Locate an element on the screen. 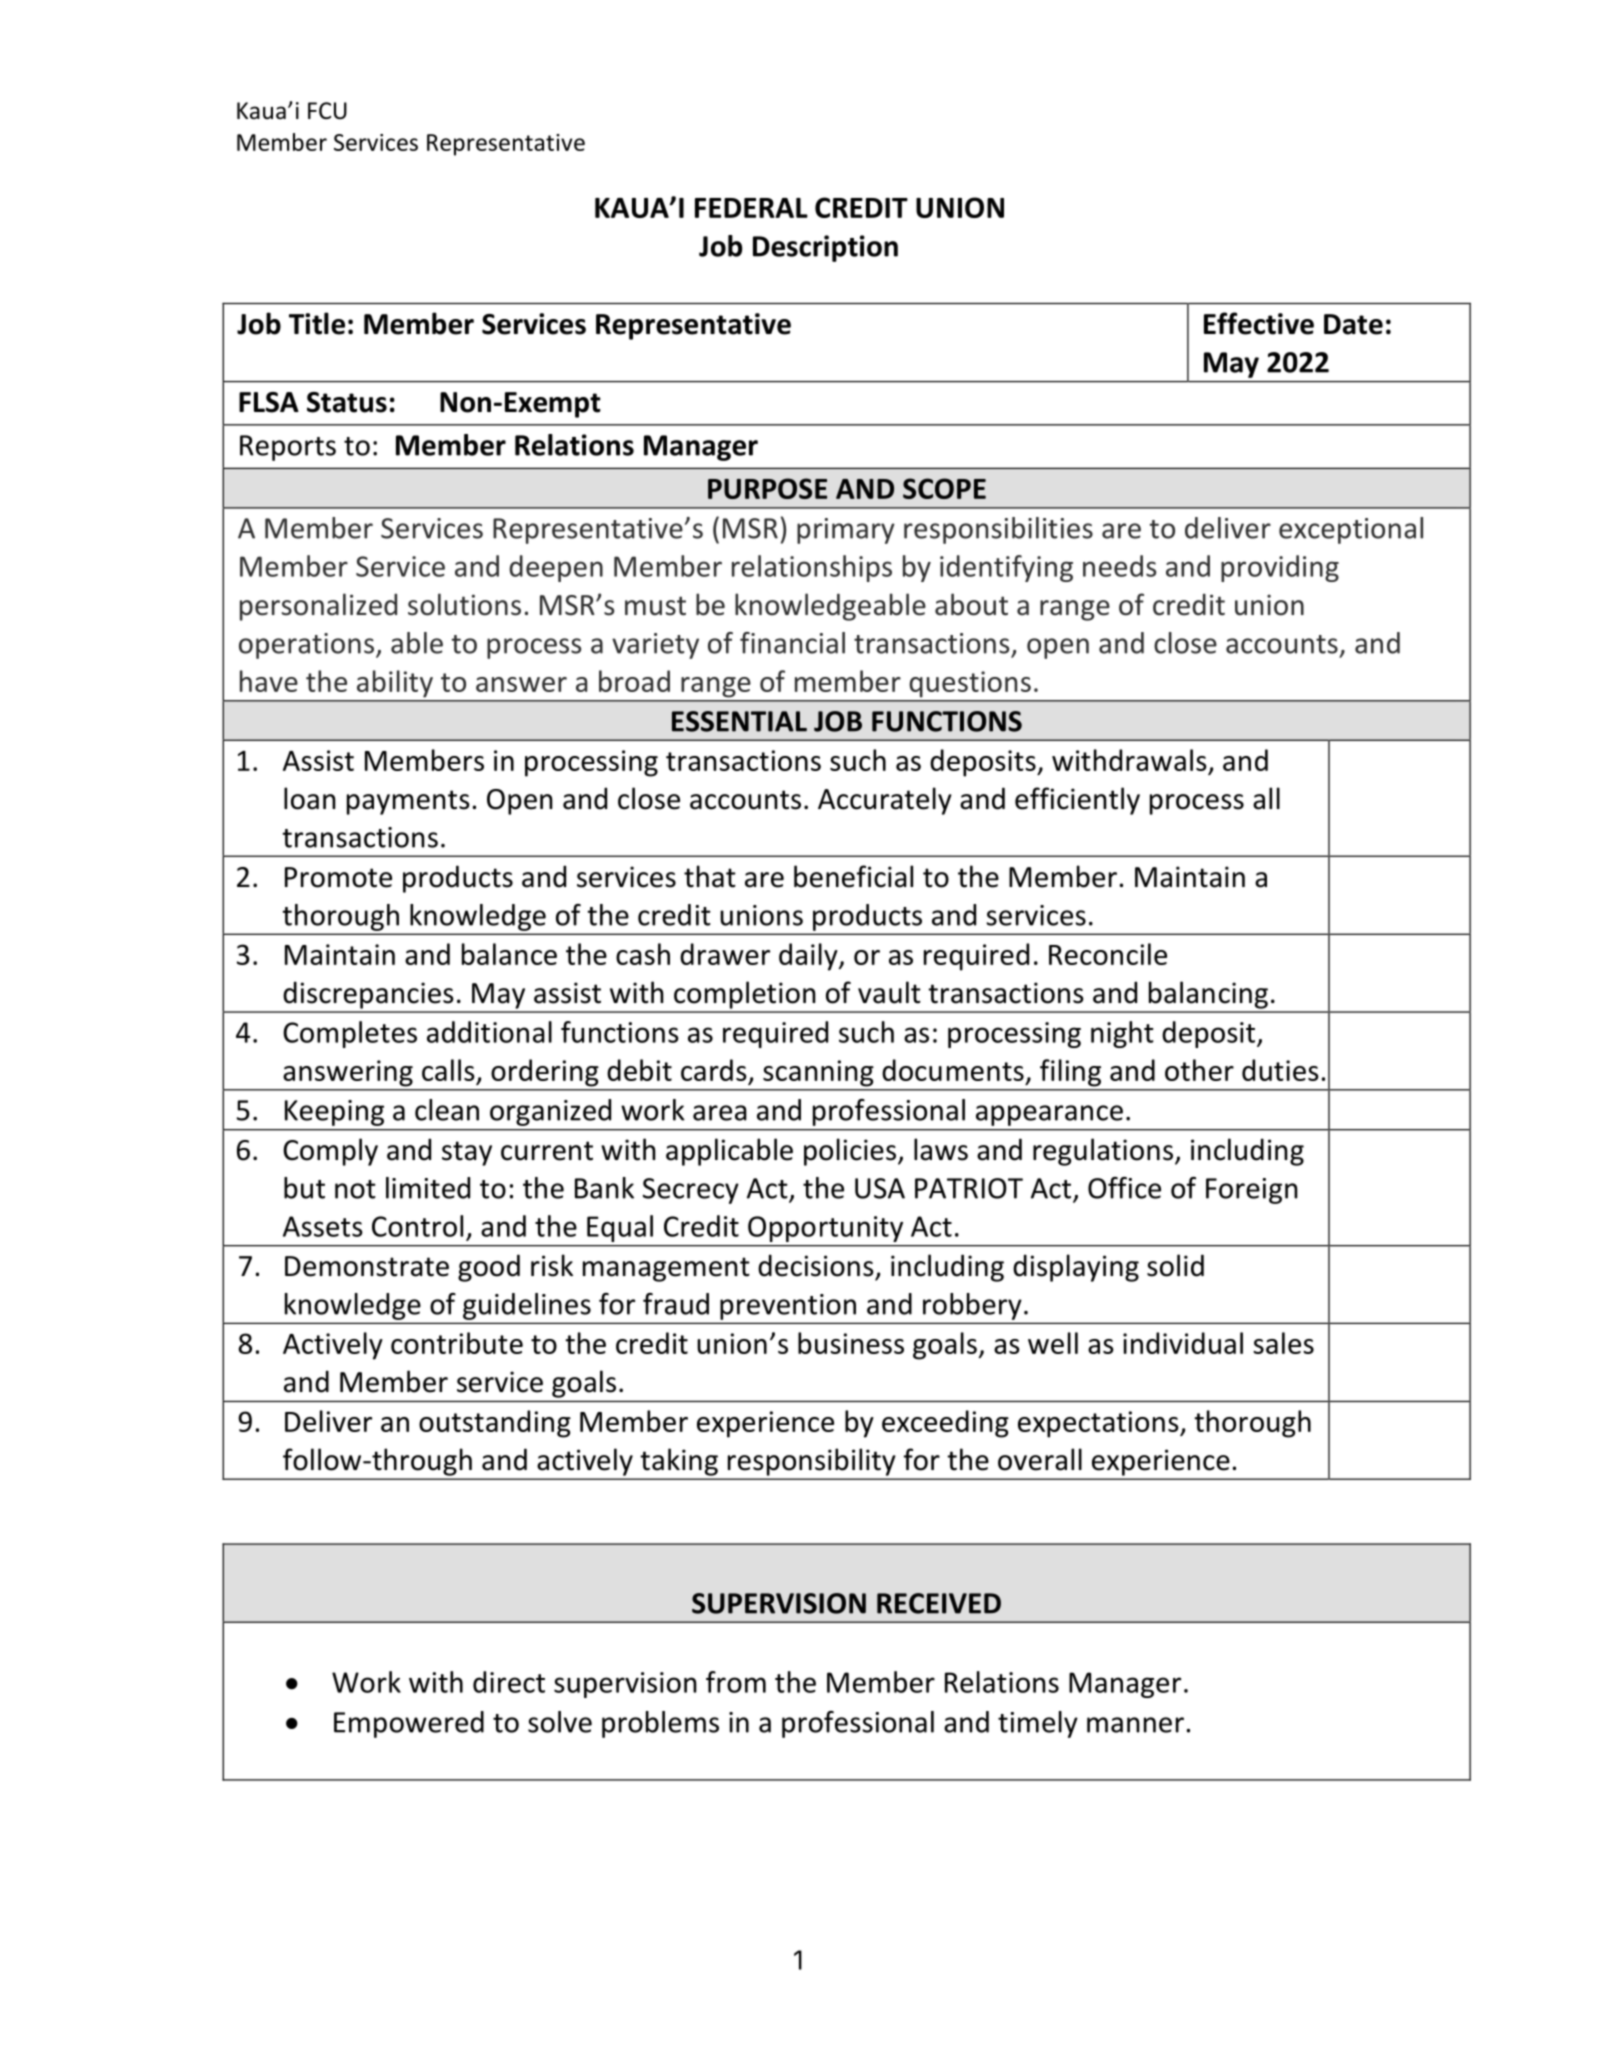  Empowered is located at coordinates (409, 1724).
